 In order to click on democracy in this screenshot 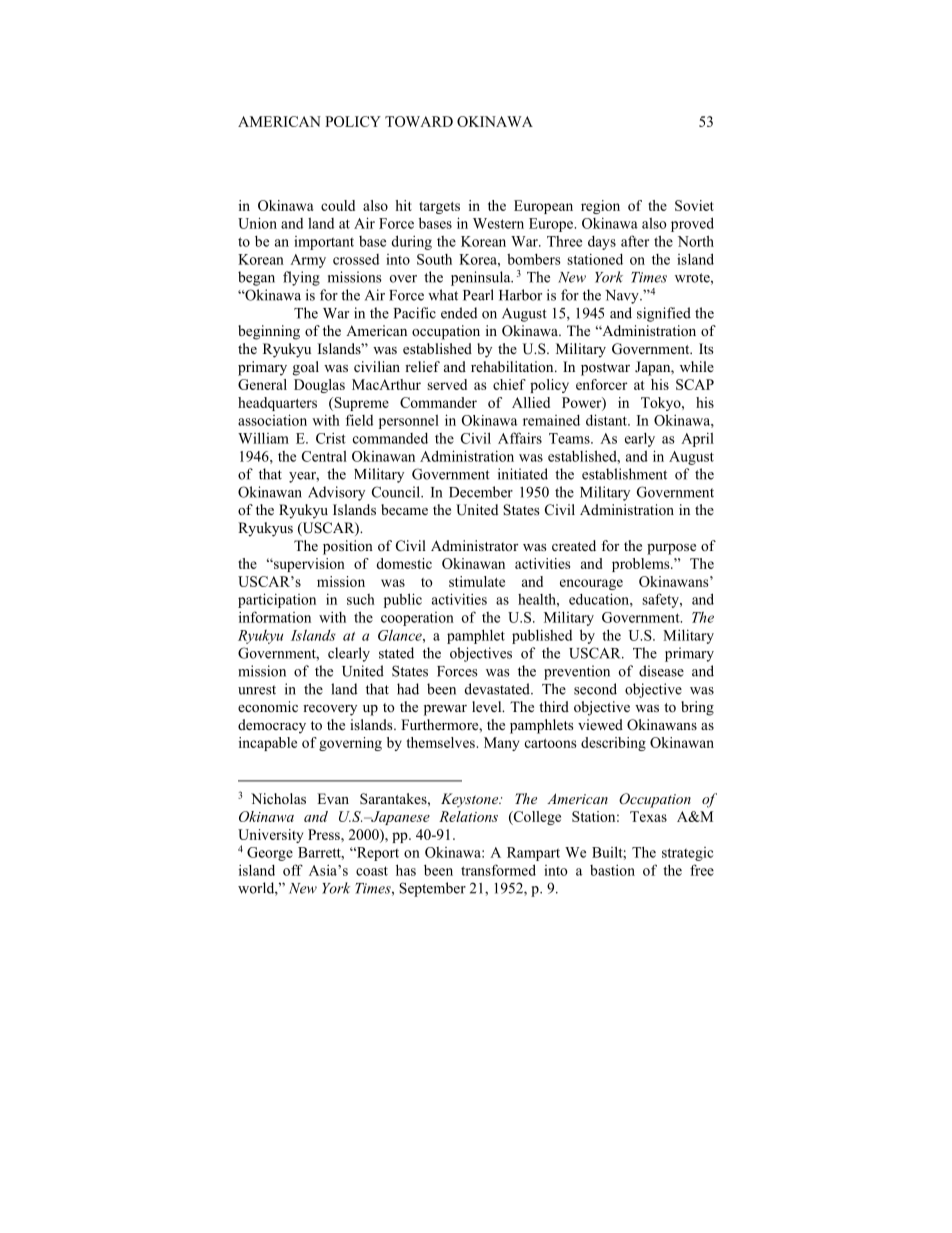, I will do `click(272, 726)`.
